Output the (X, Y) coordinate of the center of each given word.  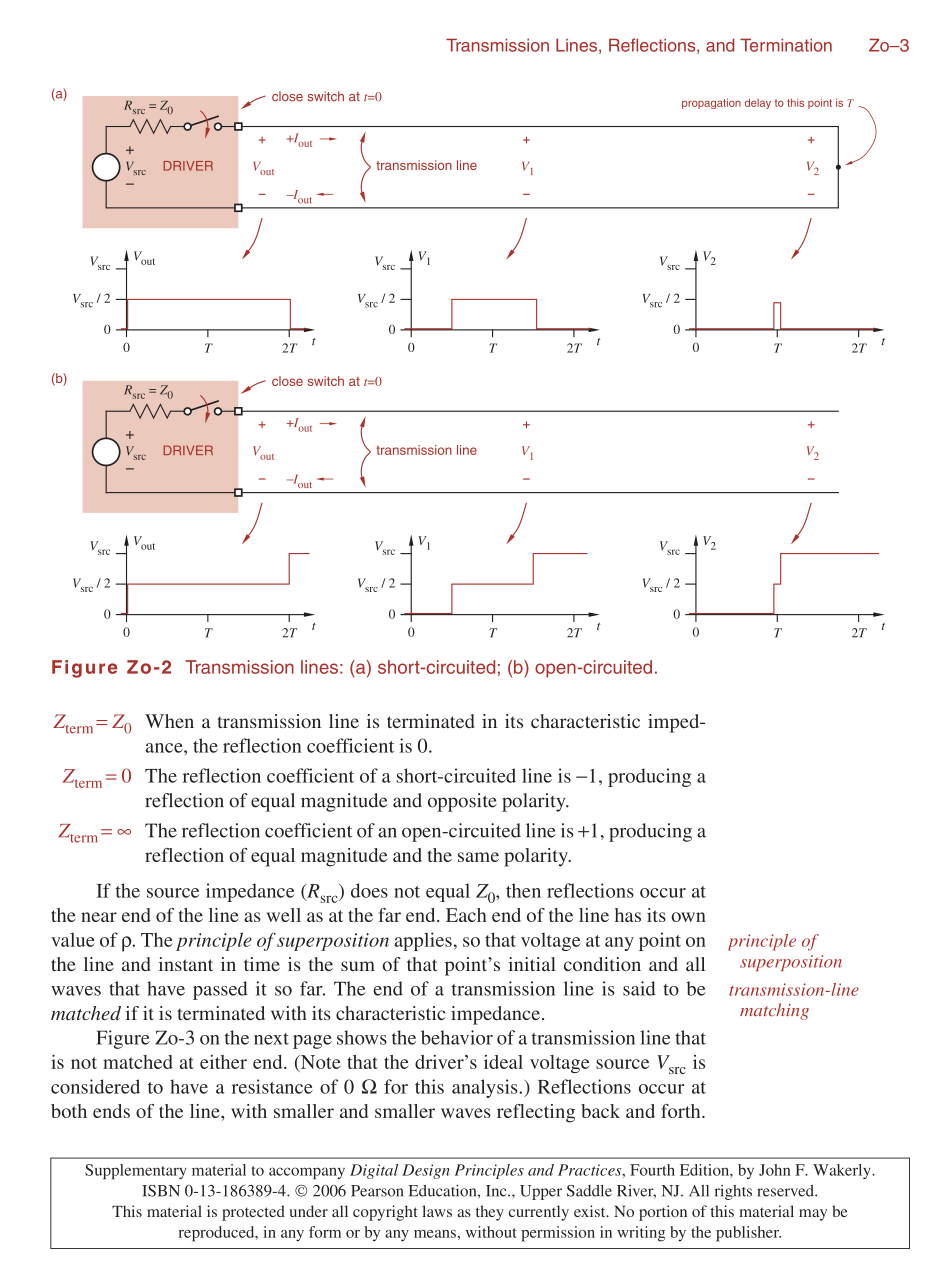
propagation (711, 103)
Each (466, 915)
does (369, 890)
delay (758, 103)
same (478, 857)
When (169, 721)
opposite (462, 802)
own (688, 917)
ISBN (161, 1191)
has (628, 915)
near (99, 917)
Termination (786, 45)
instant (186, 964)
